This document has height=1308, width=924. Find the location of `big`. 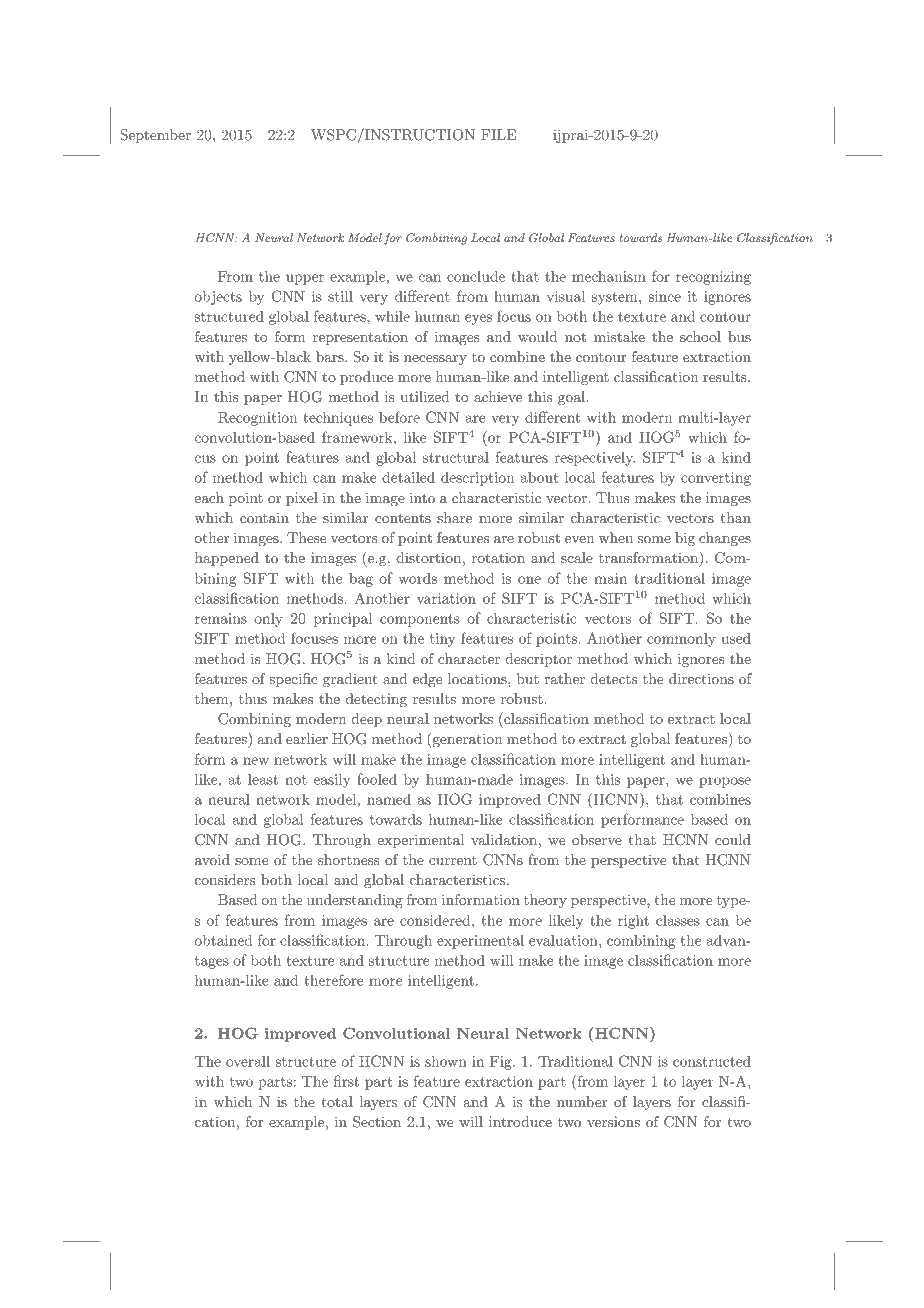

big is located at coordinates (685, 539).
